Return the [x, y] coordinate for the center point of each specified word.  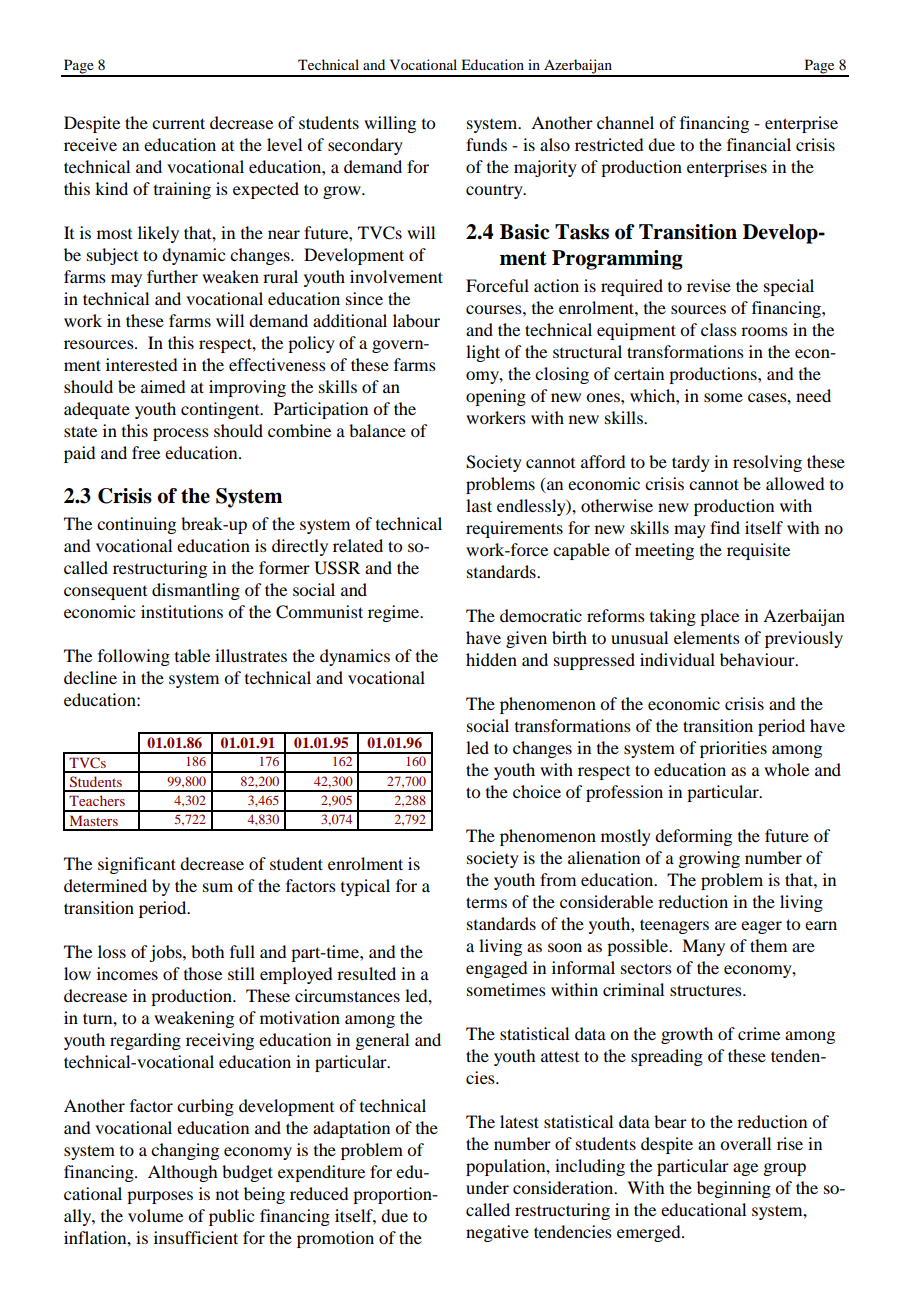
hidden [491, 659]
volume [155, 1215]
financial [759, 144]
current [178, 123]
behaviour [758, 659]
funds [486, 144]
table [192, 655]
